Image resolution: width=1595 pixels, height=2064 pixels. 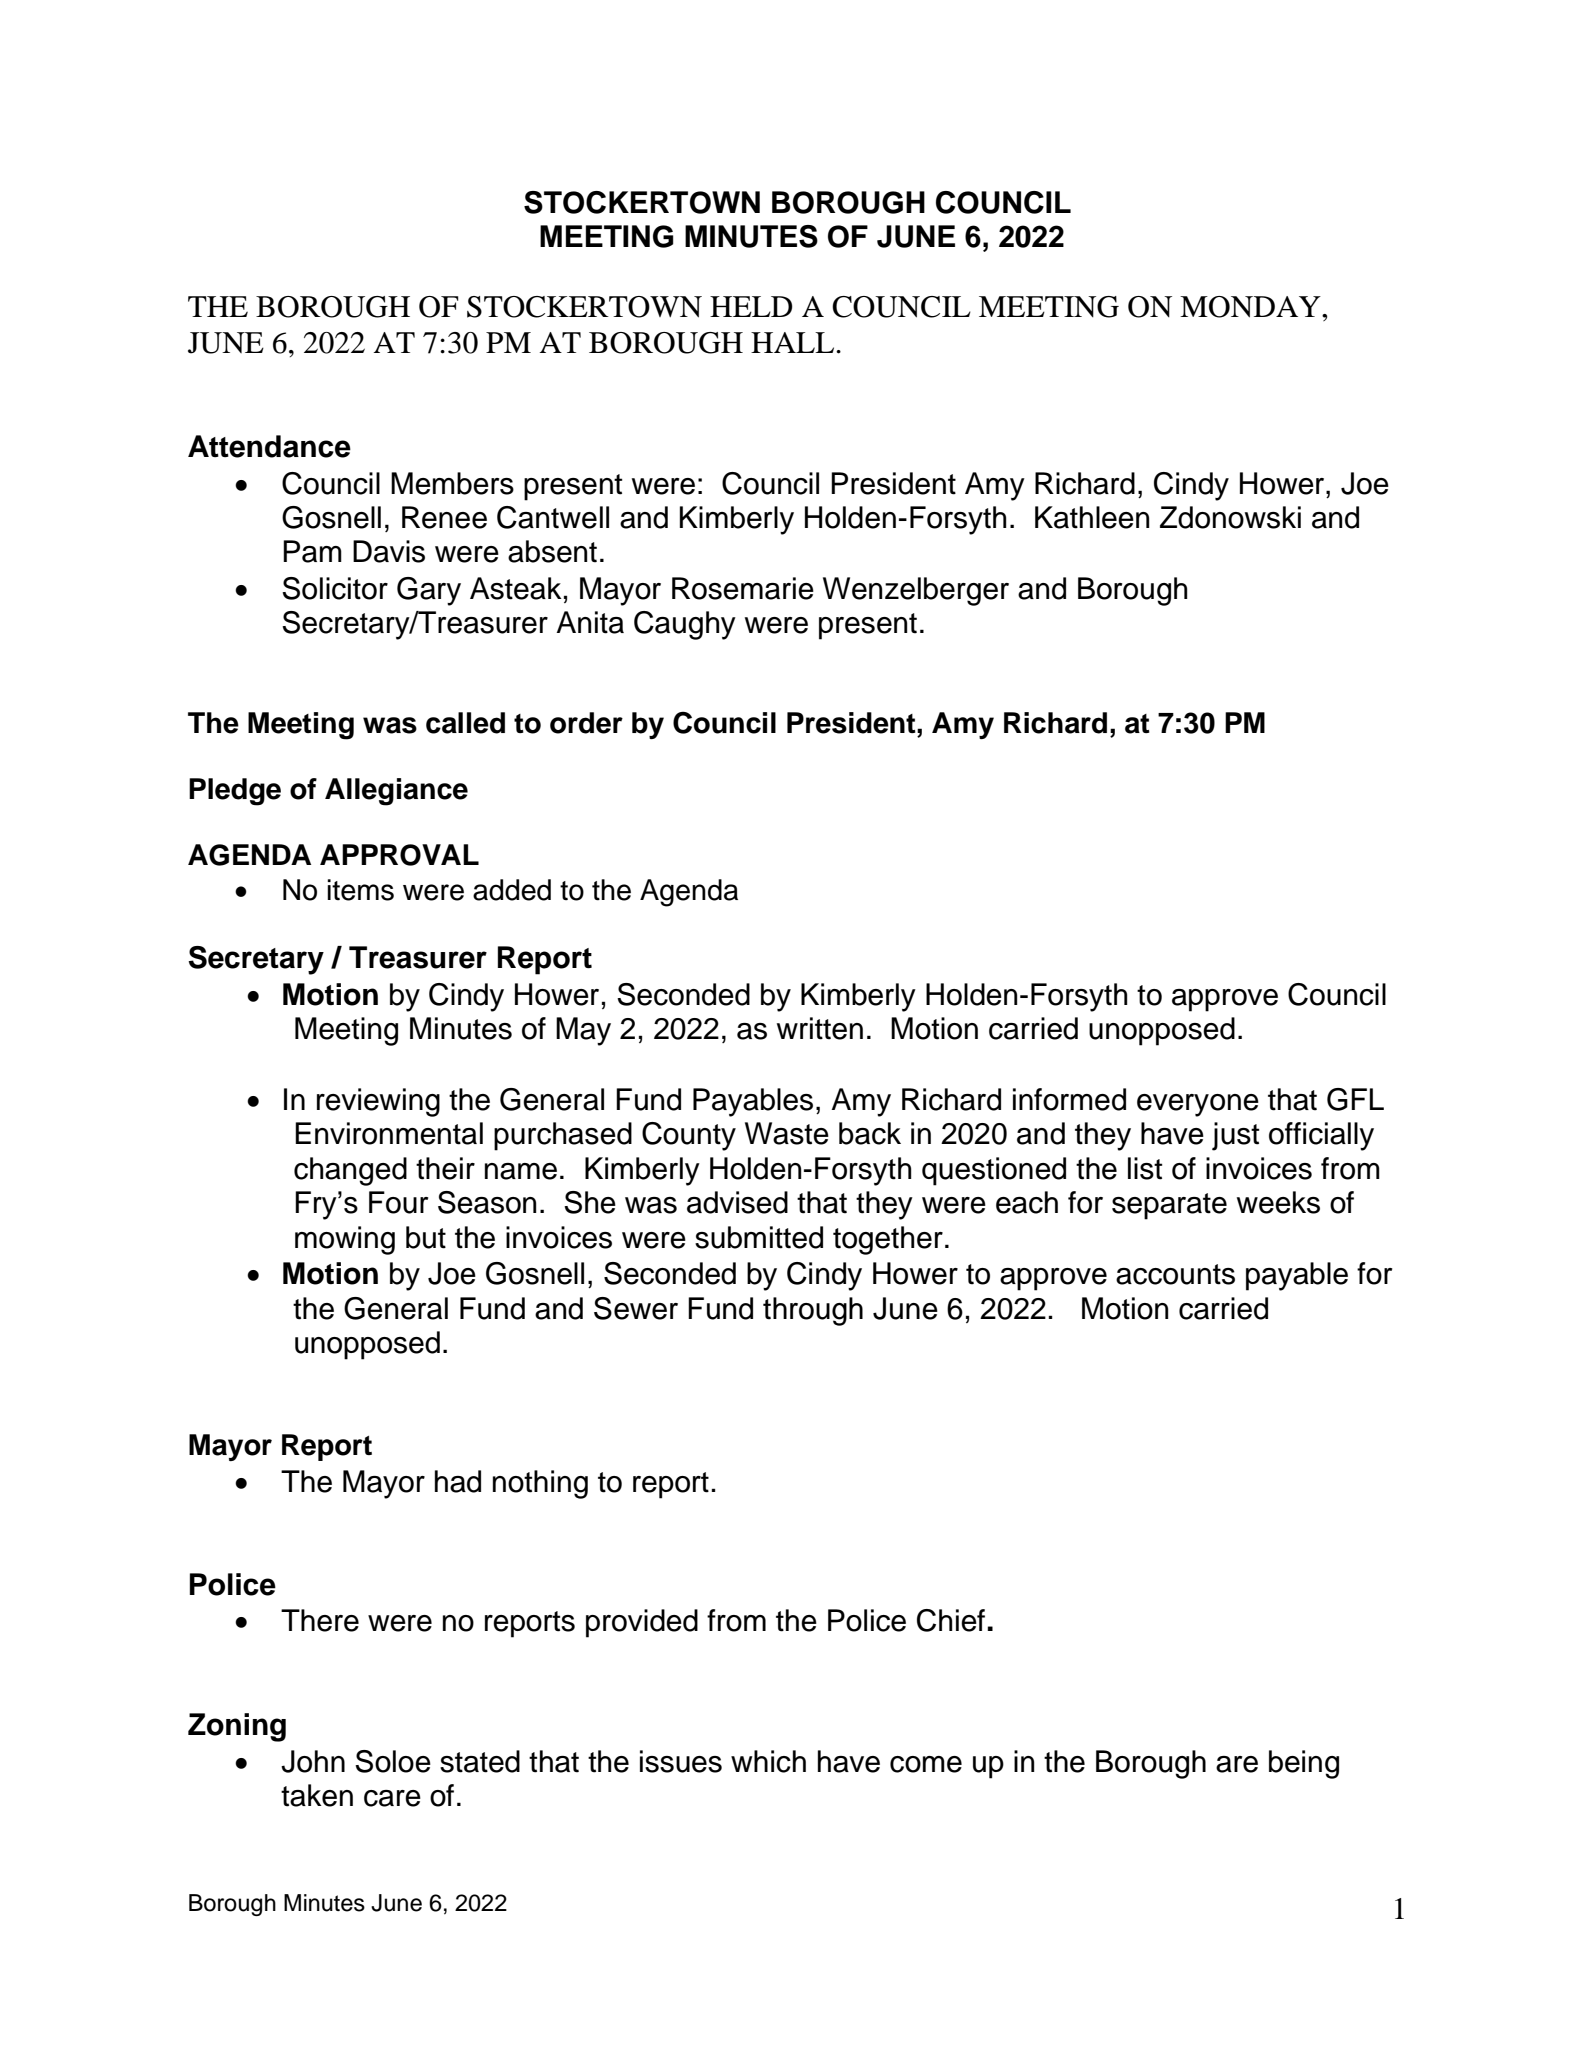 I want to click on written, so click(x=820, y=1028).
